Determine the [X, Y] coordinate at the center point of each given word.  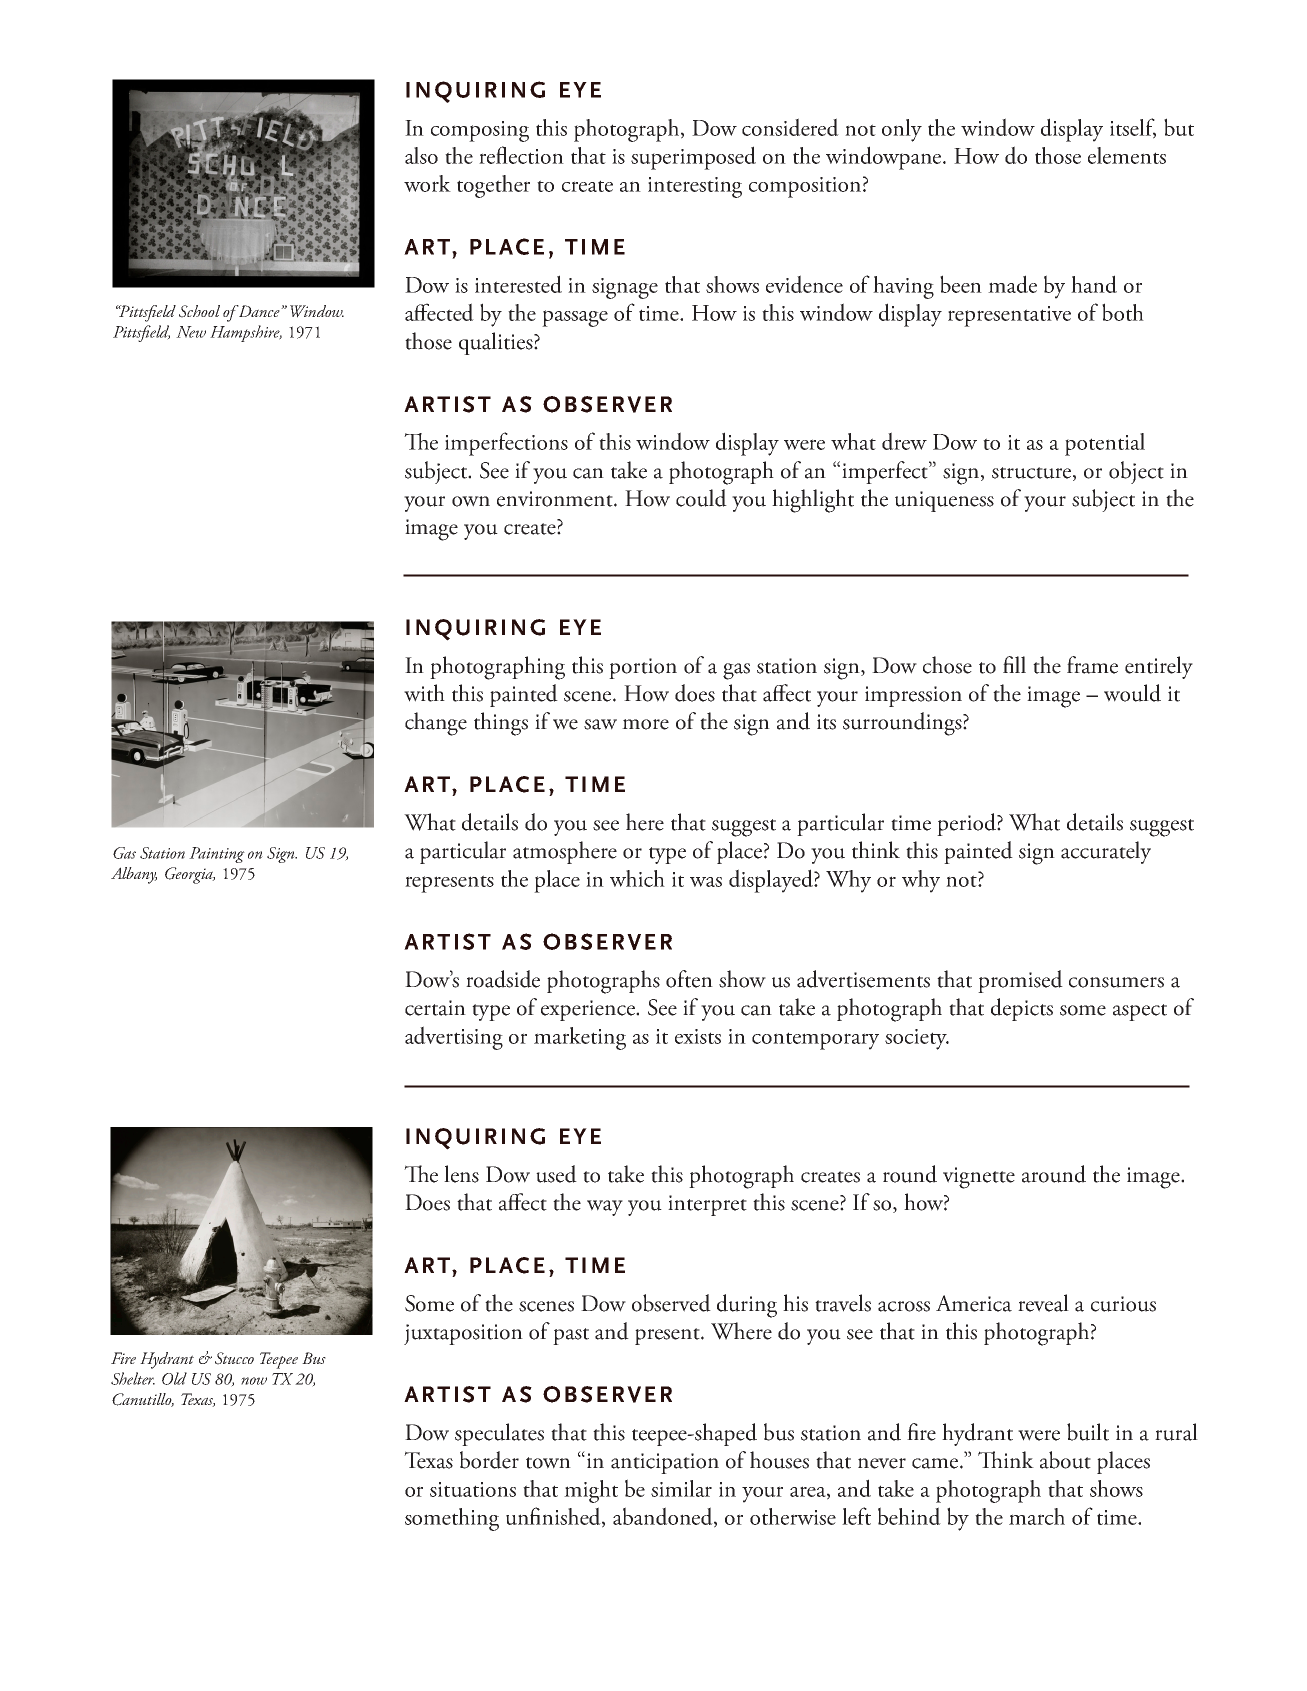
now [254, 1381]
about [1065, 1460]
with [424, 693]
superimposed [693, 158]
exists [698, 1036]
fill [1014, 664]
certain [435, 1008]
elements [1127, 155]
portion [643, 668]
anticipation [665, 1463]
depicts [1022, 1009]
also [421, 155]
